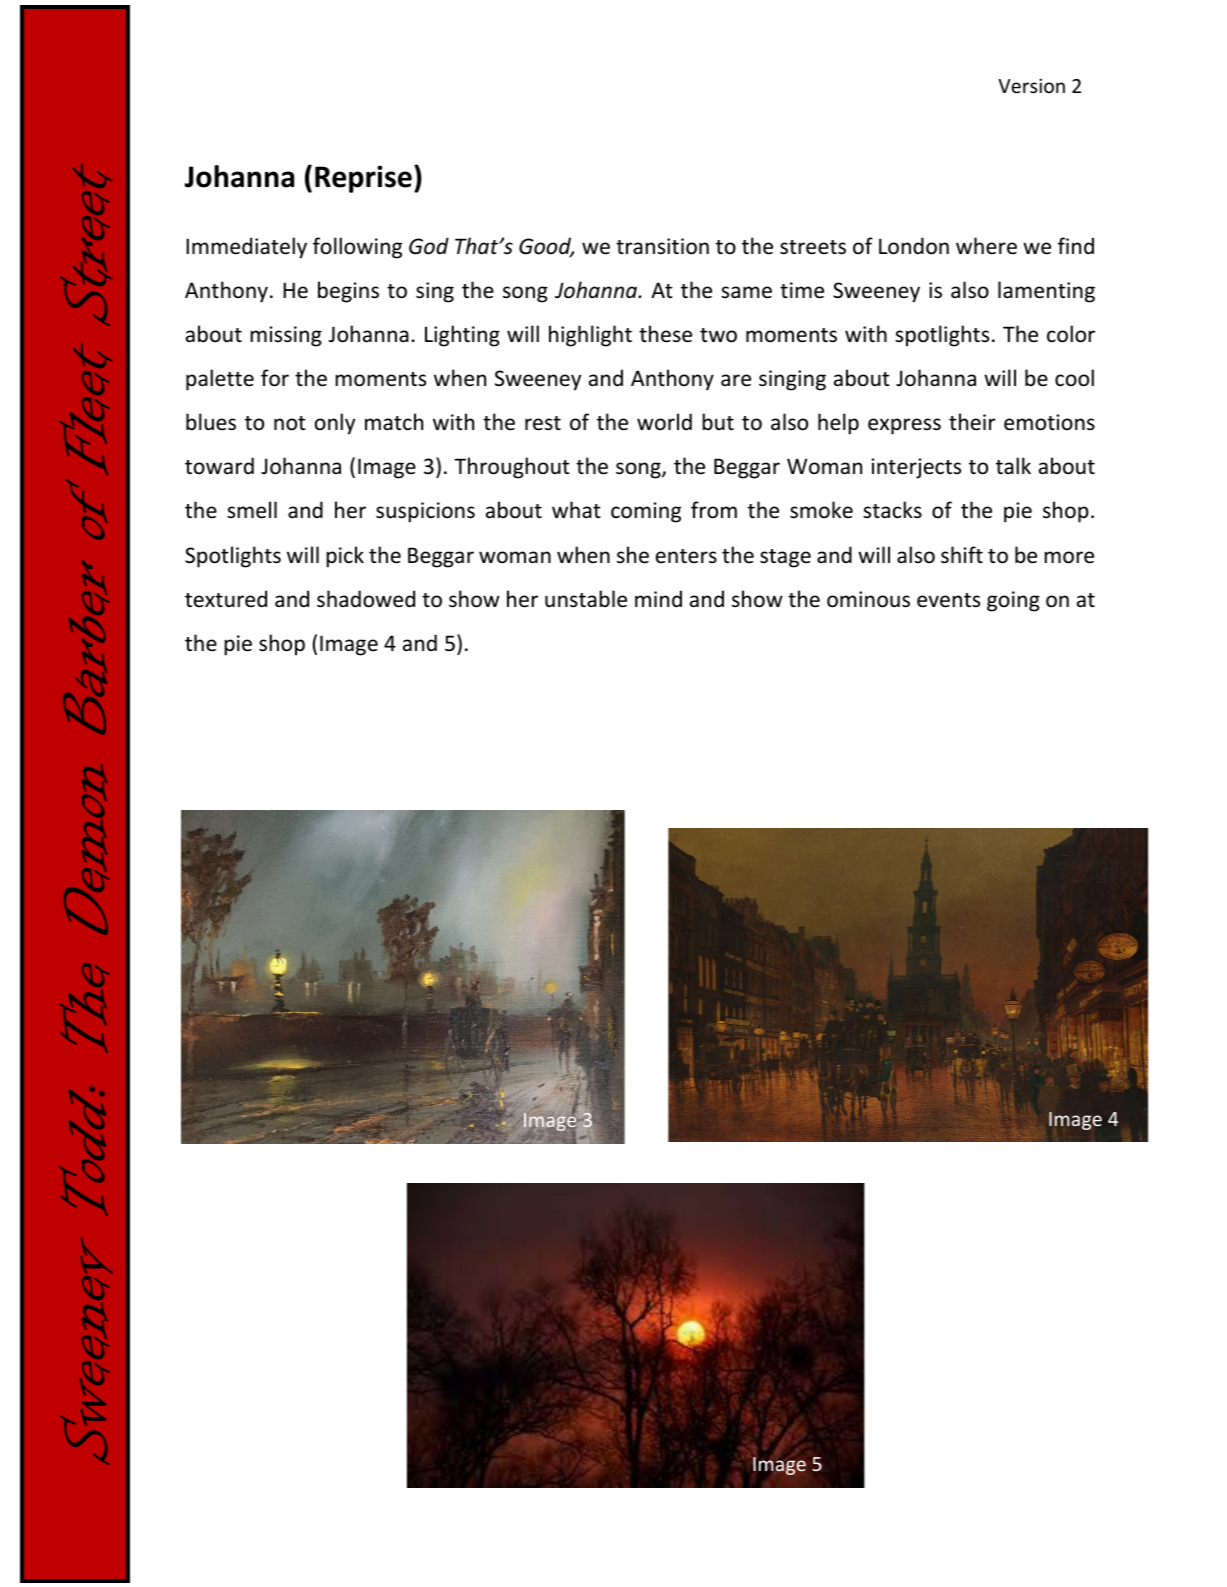  I want to click on where, so click(986, 246).
